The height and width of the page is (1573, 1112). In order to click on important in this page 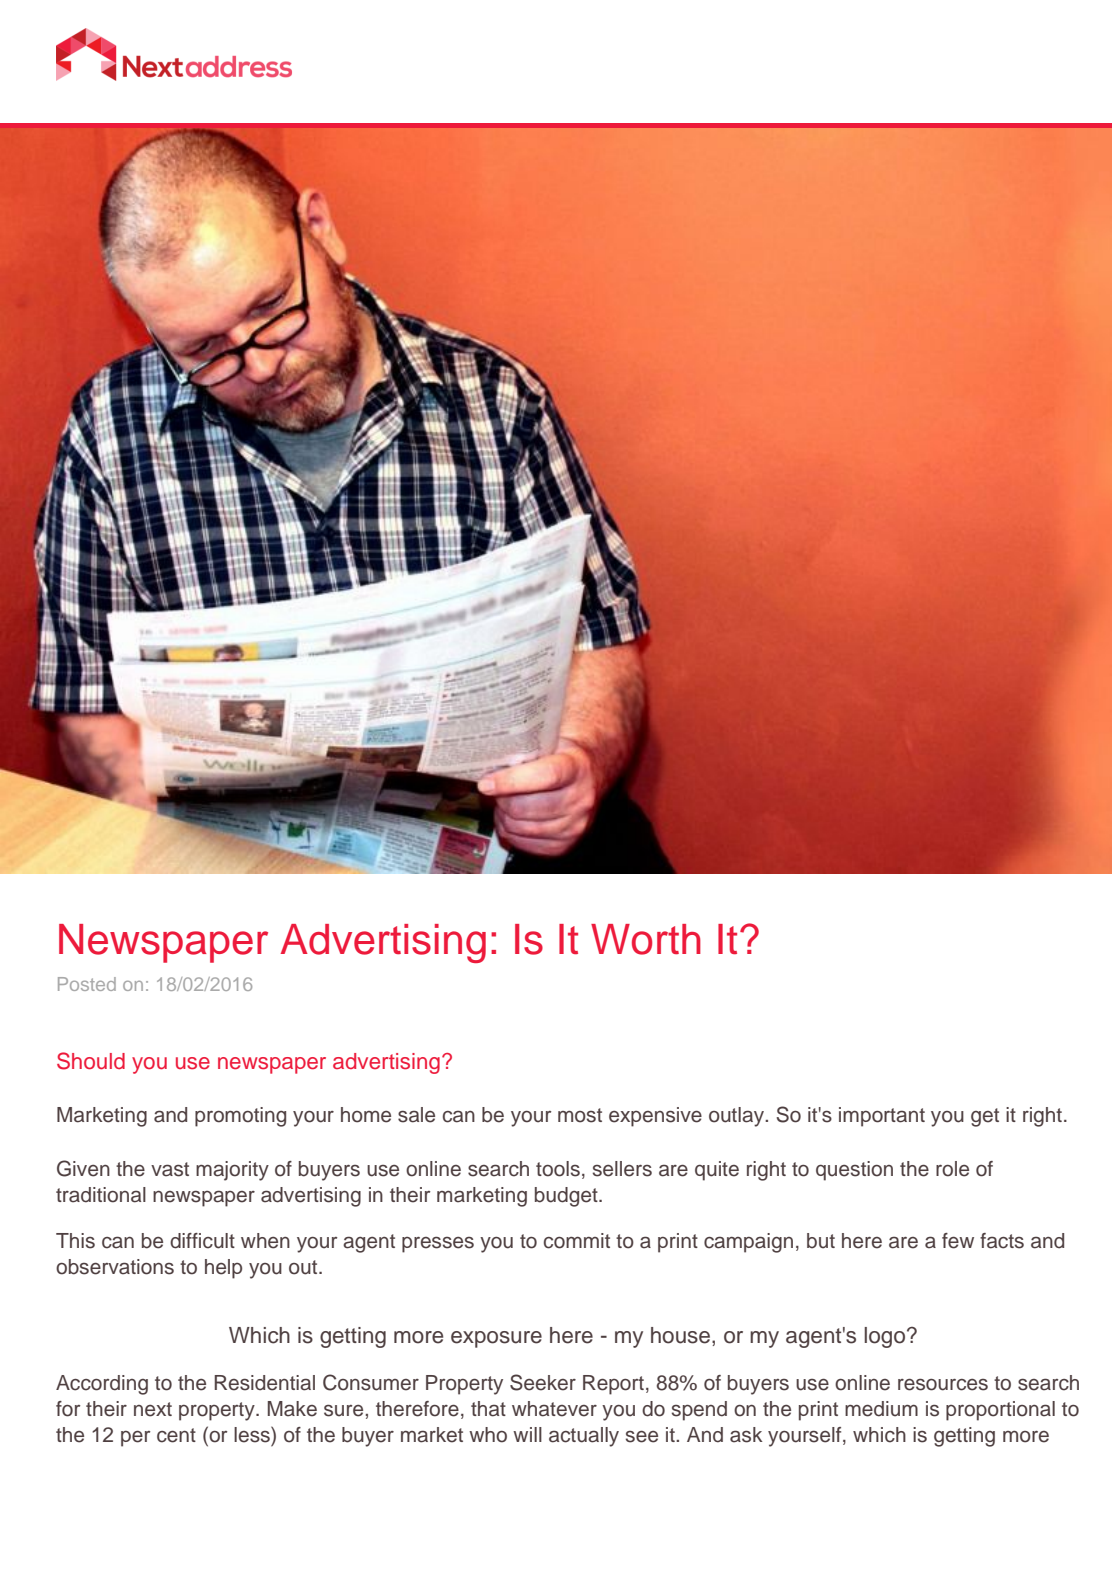, I will do `click(882, 1117)`.
